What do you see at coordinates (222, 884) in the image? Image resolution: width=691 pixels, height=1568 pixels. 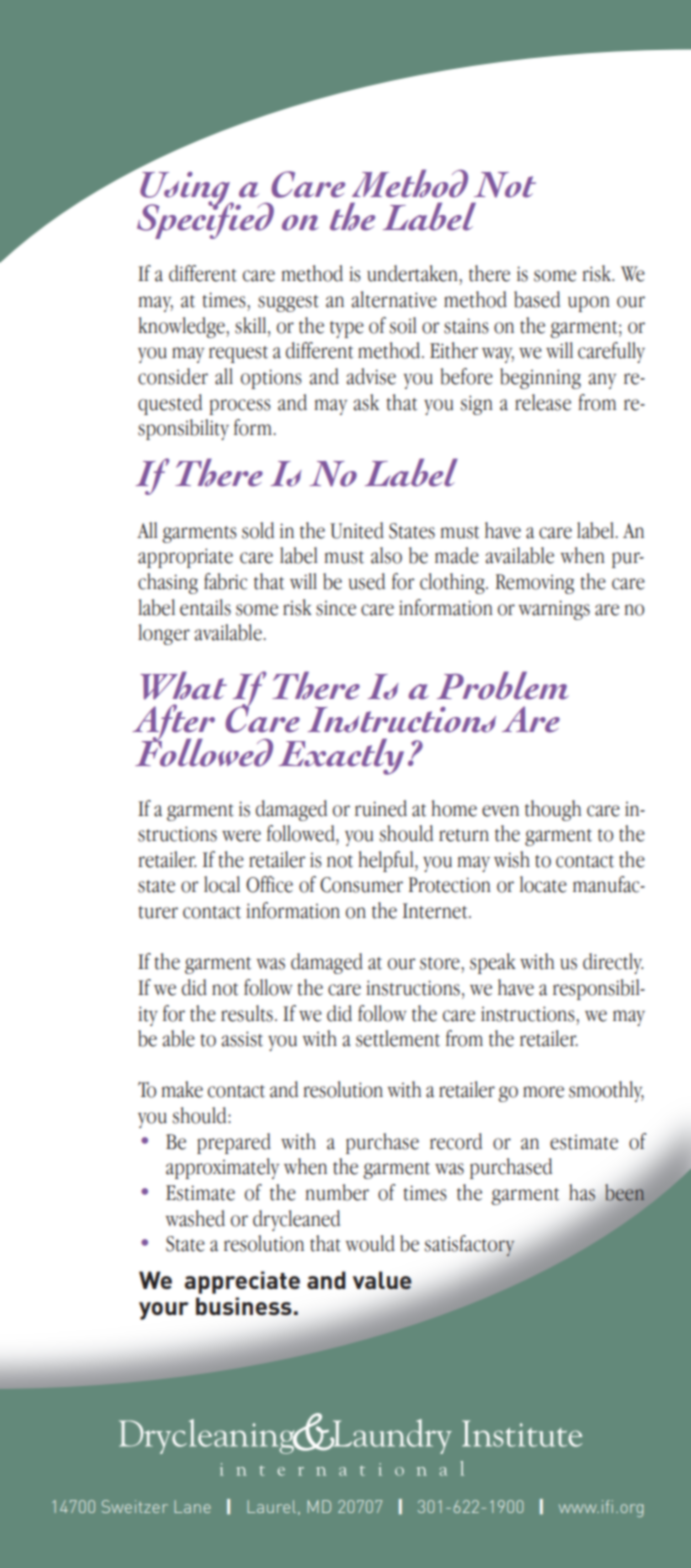 I see `local` at bounding box center [222, 884].
